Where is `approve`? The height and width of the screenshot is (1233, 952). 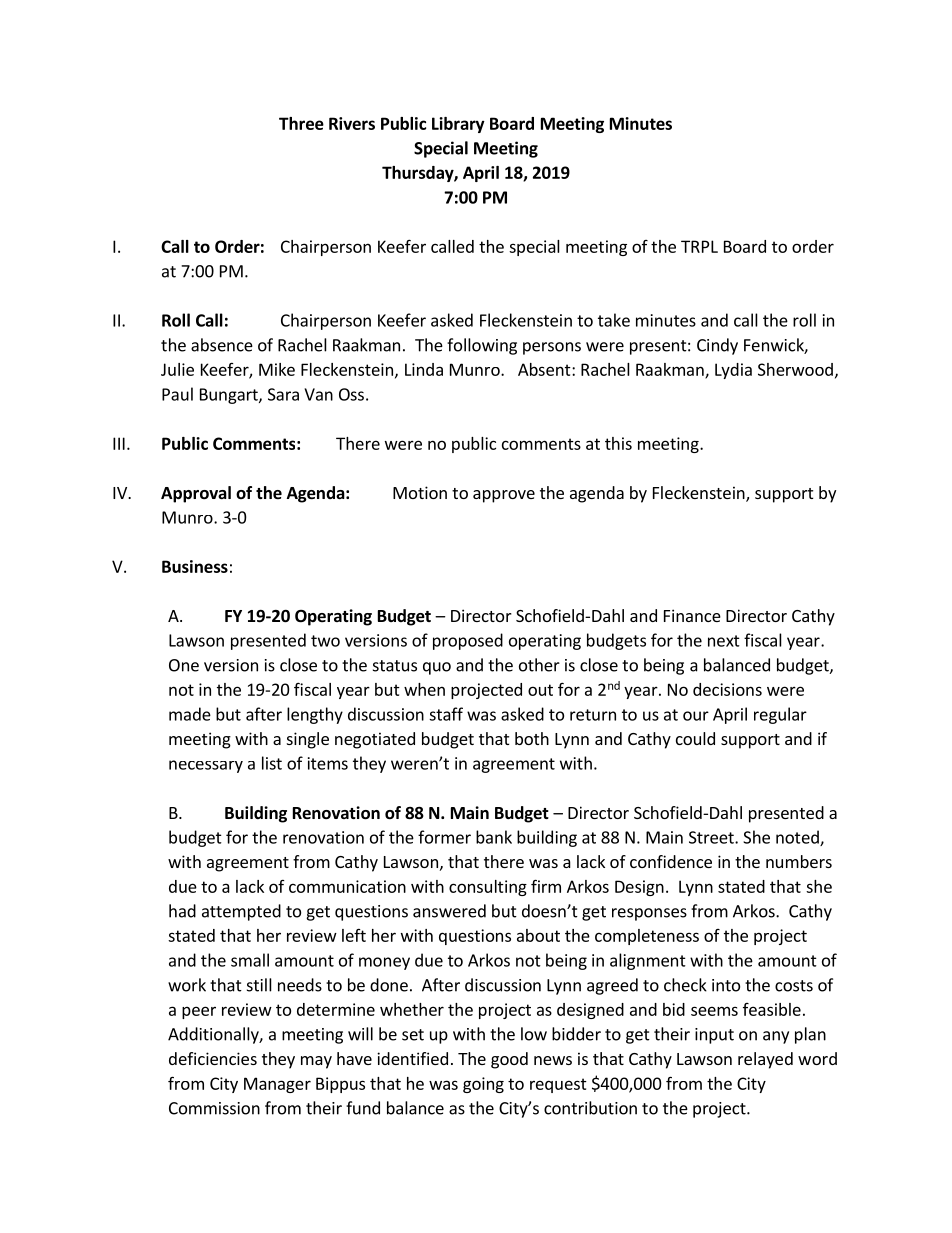
approve is located at coordinates (504, 496).
